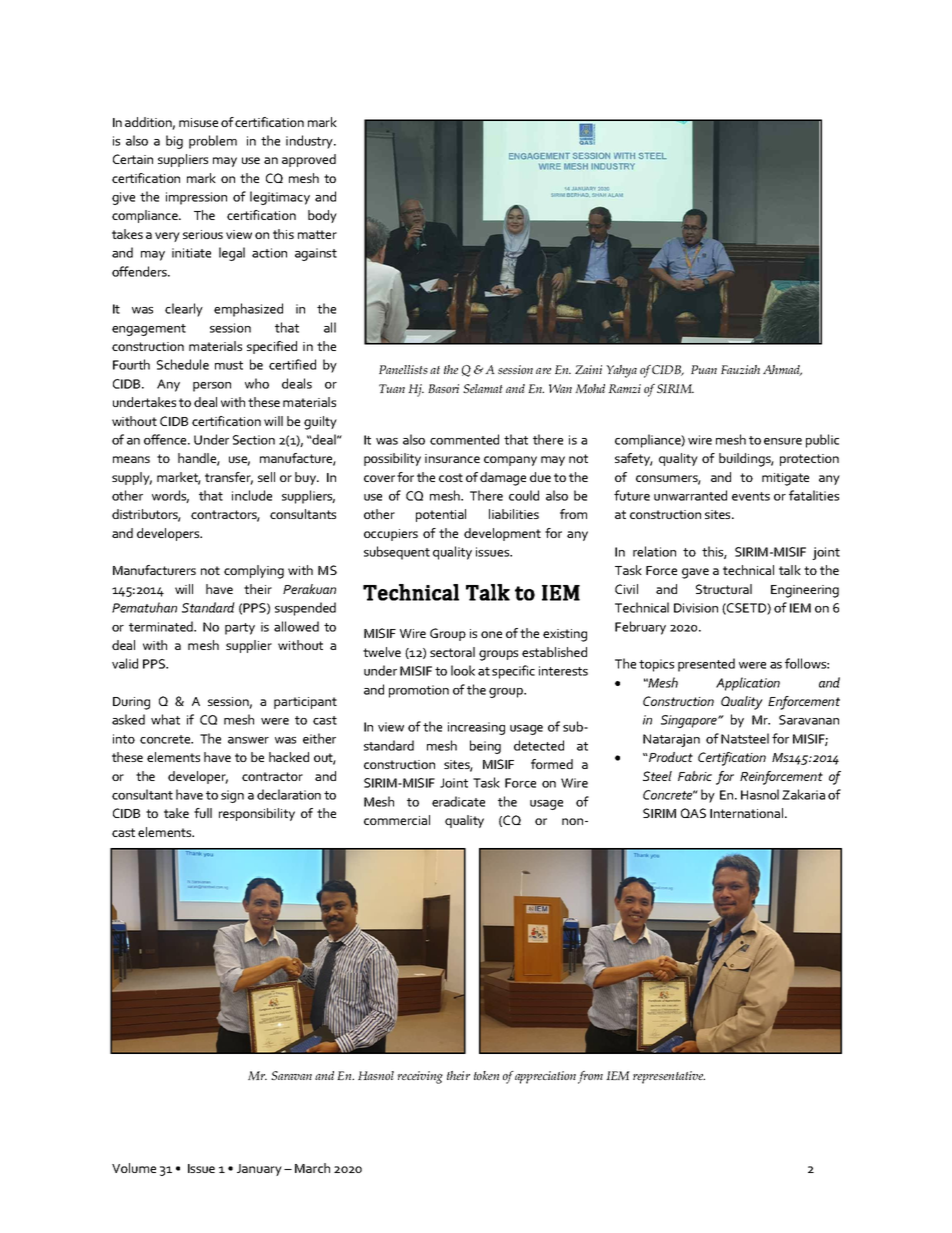  I want to click on representative, so click(669, 1077).
